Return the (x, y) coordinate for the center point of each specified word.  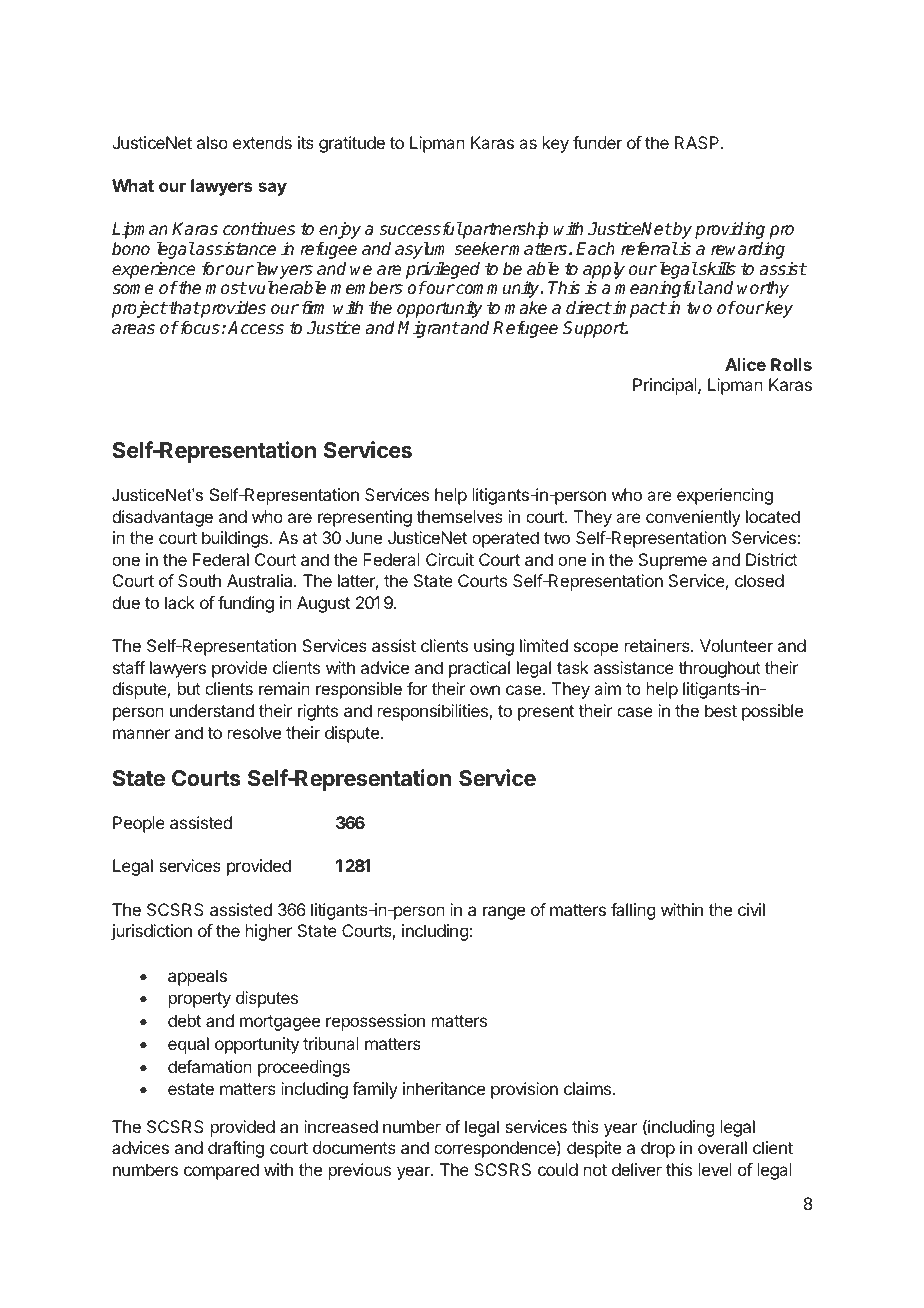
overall (722, 1147)
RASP (698, 142)
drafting (236, 1149)
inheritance (444, 1088)
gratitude (352, 144)
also (212, 142)
